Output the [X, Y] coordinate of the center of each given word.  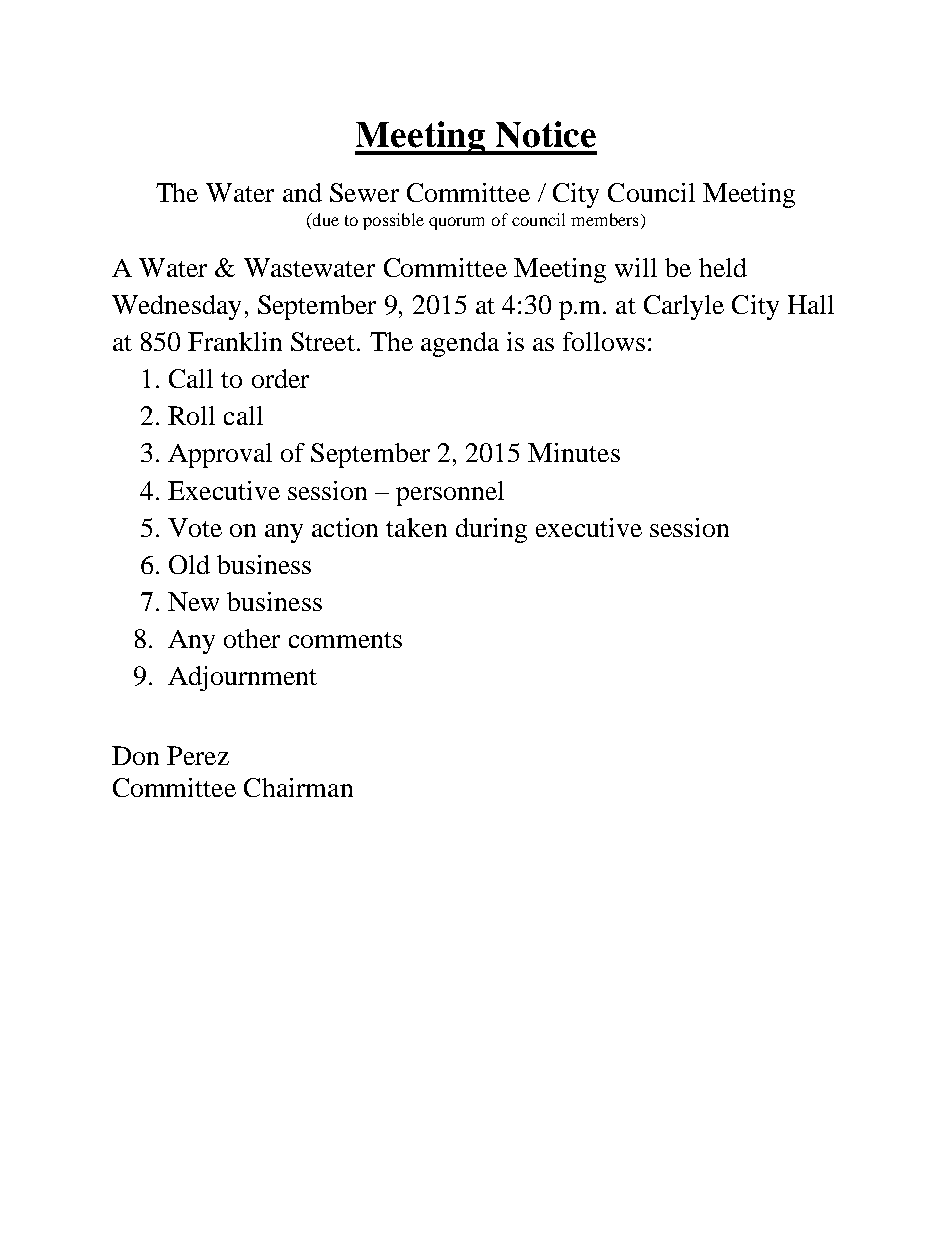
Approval [220, 455]
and [302, 192]
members [604, 219]
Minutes [574, 452]
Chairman [298, 787]
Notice [546, 134]
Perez [198, 755]
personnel [450, 493]
